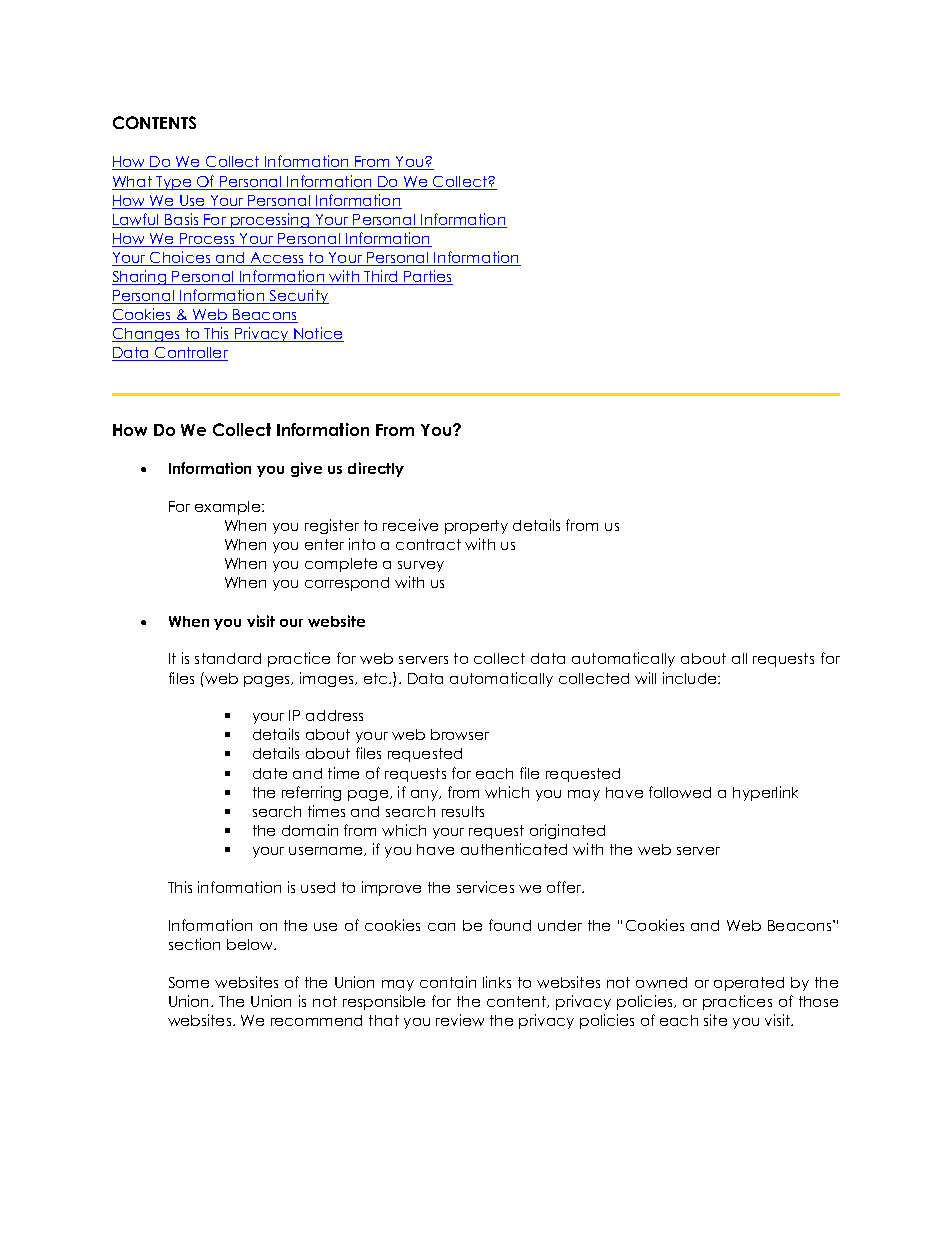 The image size is (952, 1233). I want to click on links, so click(497, 982).
